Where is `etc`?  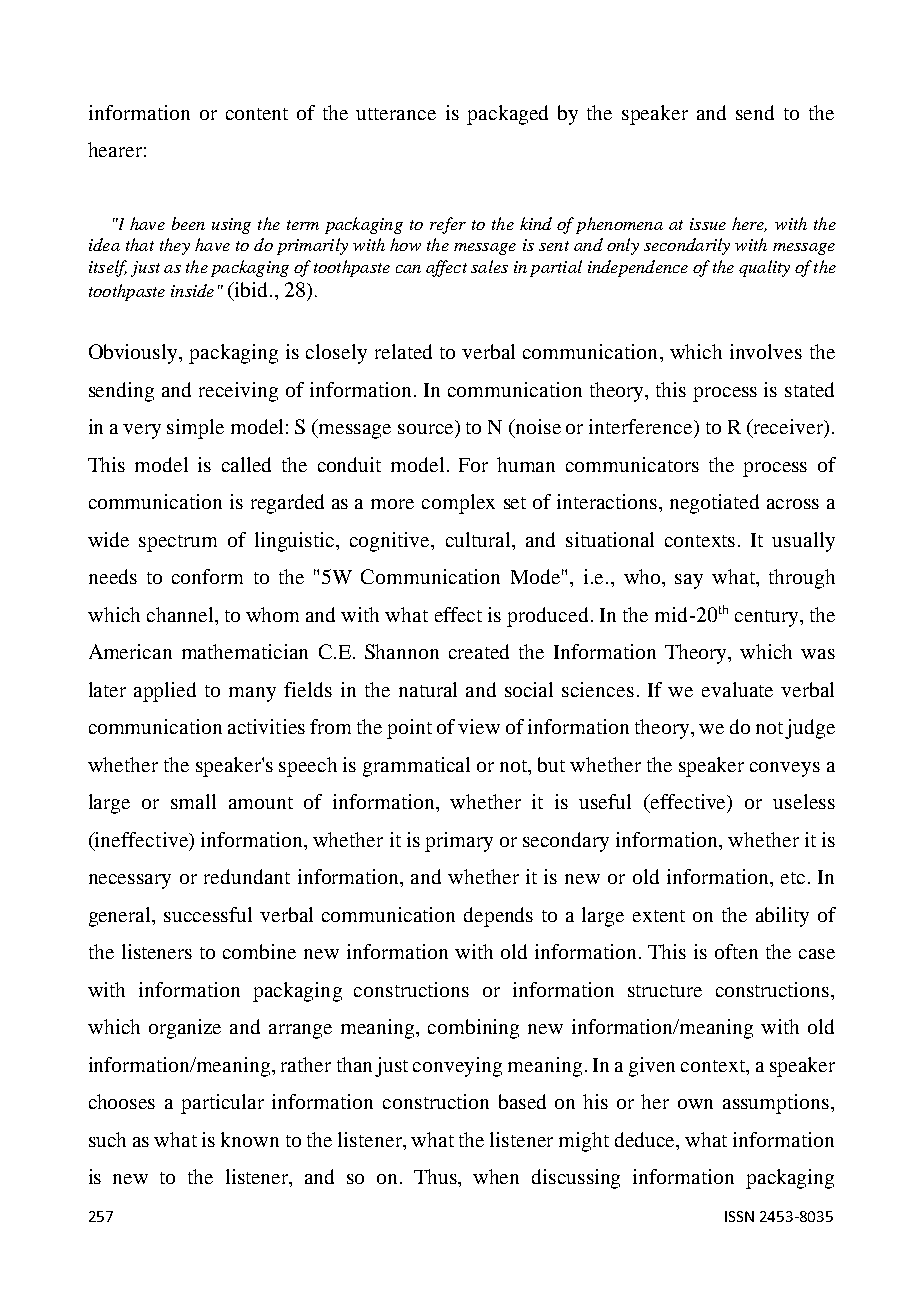
etc is located at coordinates (793, 878).
